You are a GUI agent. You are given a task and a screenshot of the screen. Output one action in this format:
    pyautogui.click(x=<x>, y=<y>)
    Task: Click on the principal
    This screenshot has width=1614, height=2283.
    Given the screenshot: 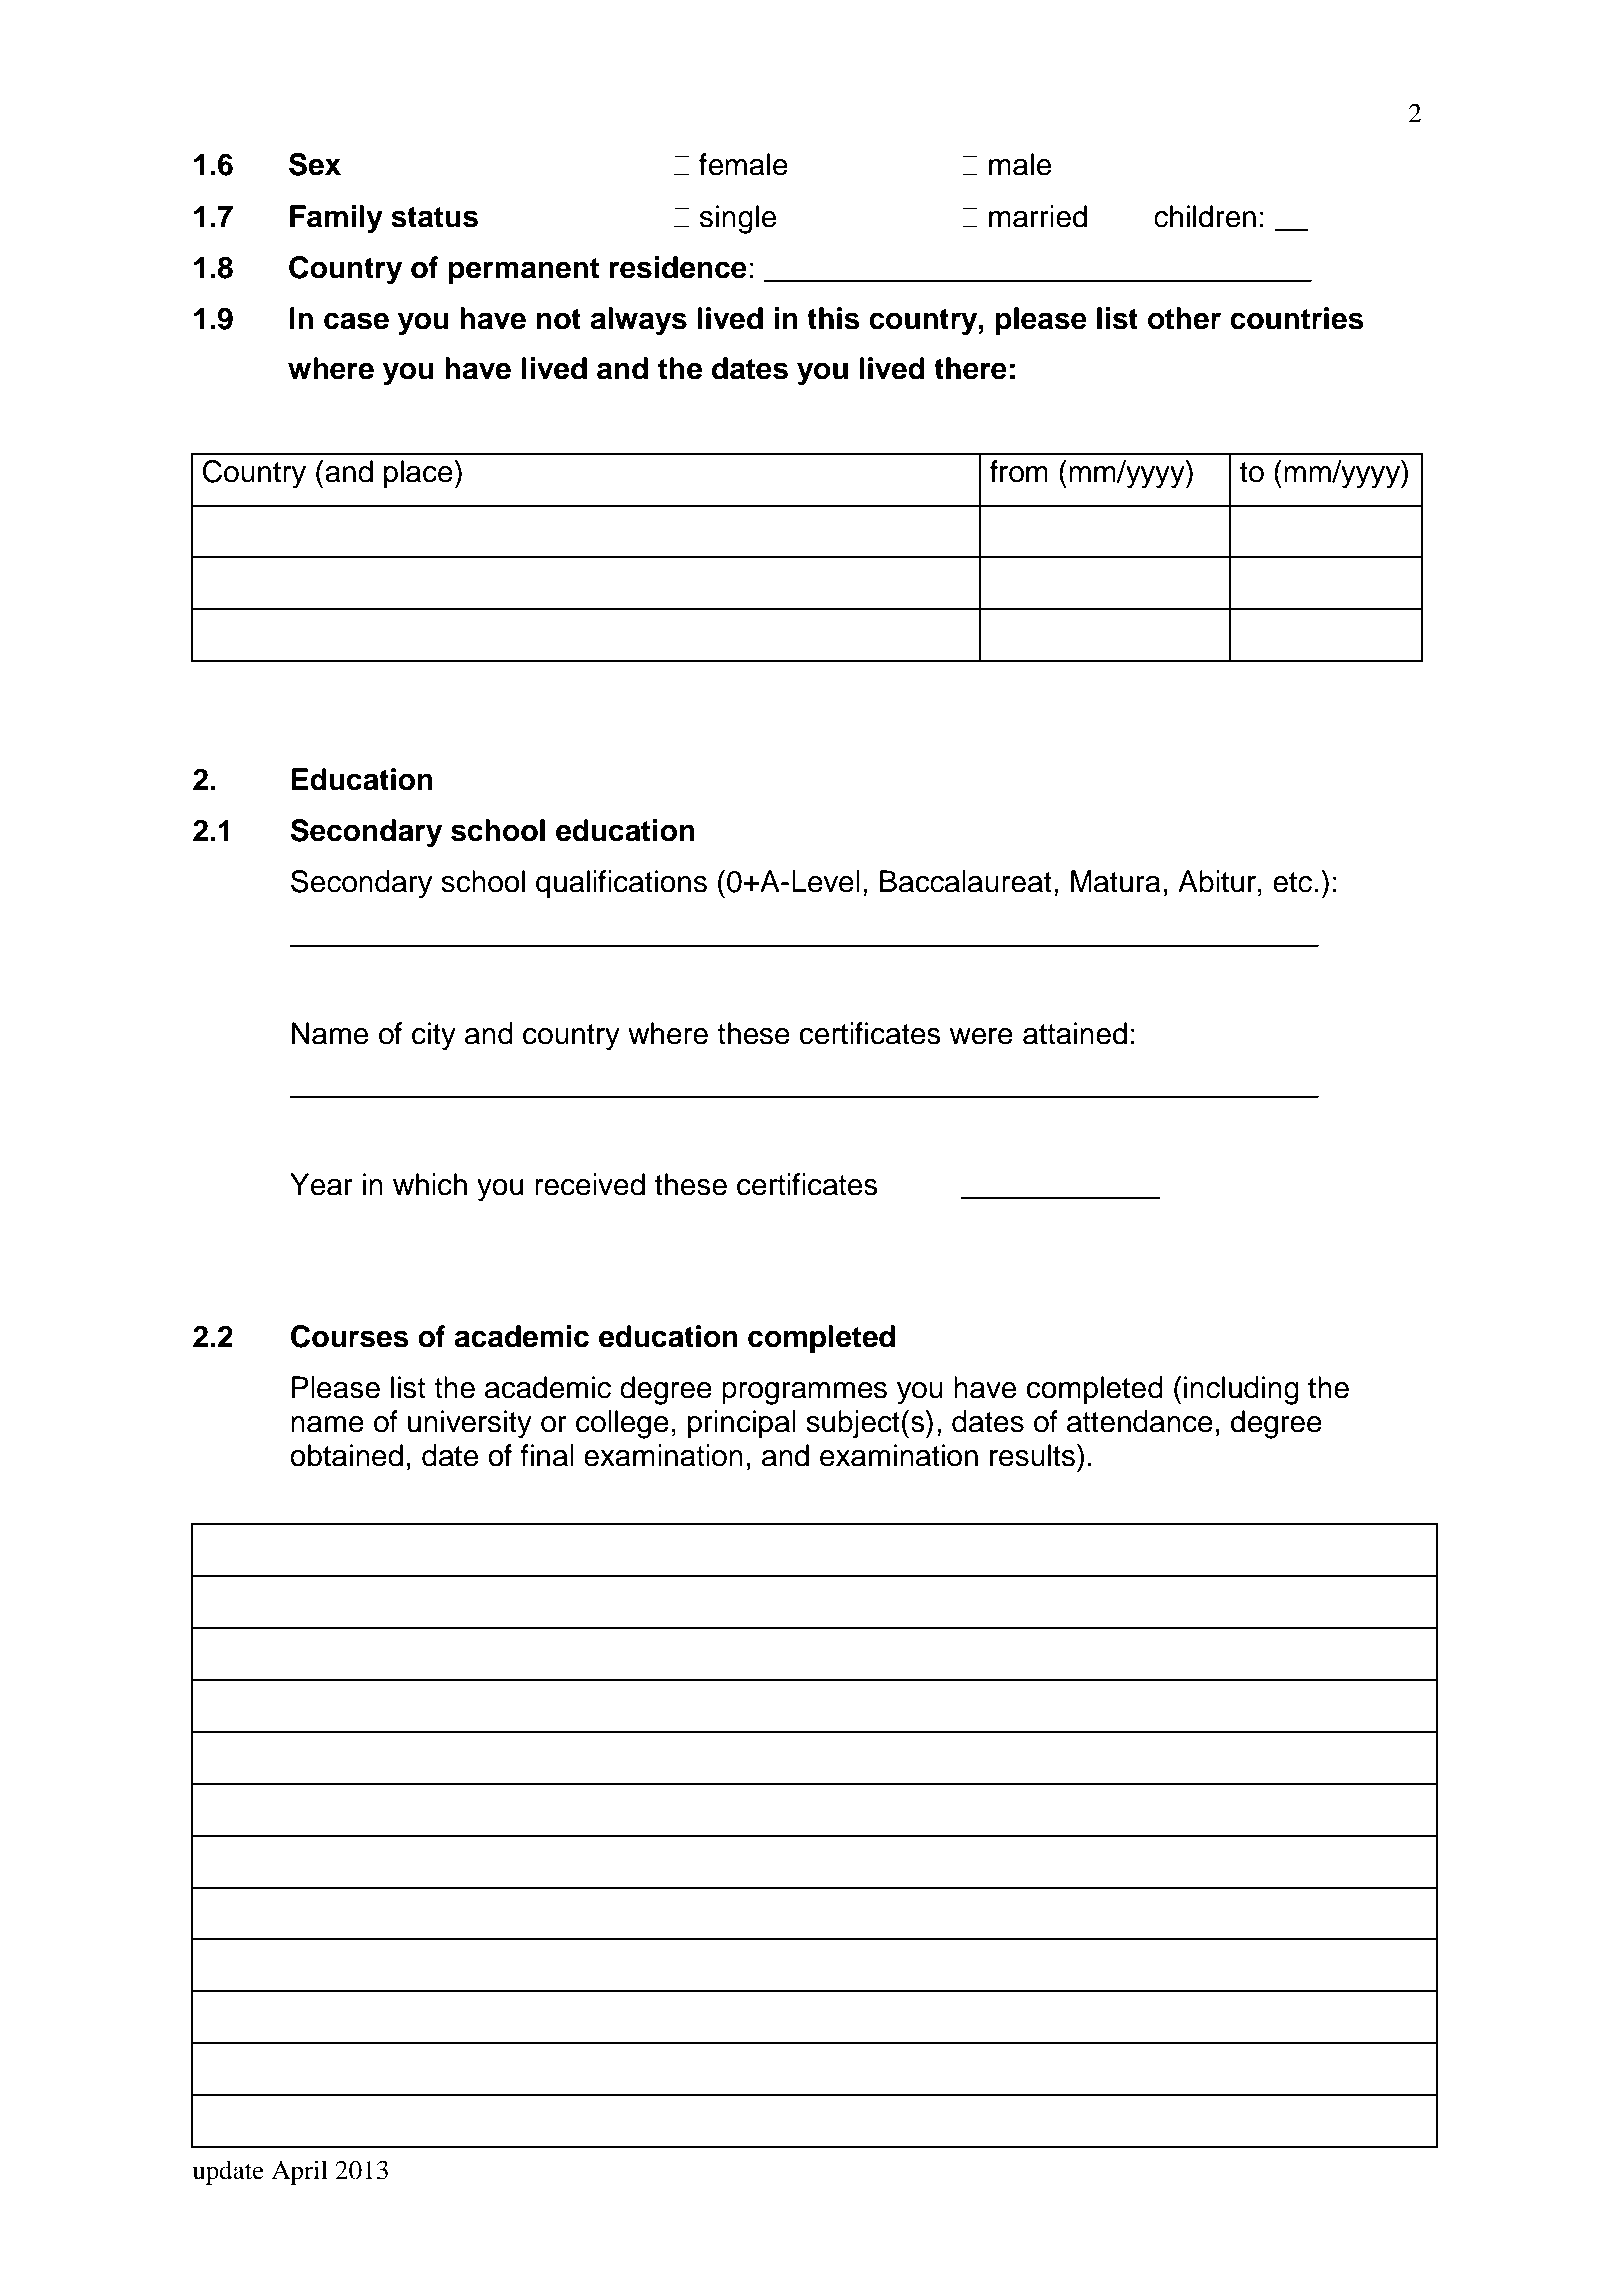 What is the action you would take?
    pyautogui.click(x=742, y=1424)
